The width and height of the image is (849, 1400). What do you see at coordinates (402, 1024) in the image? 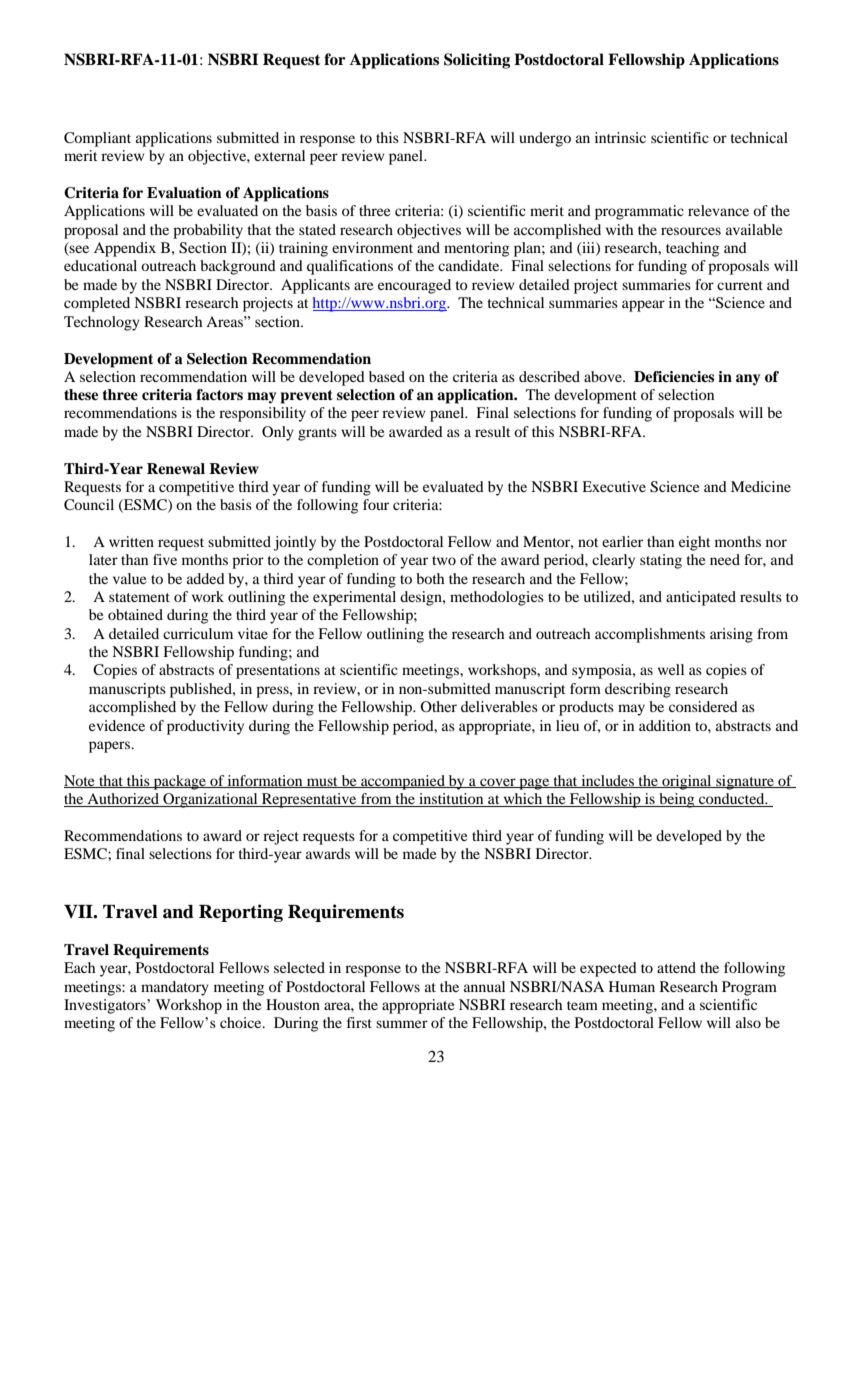
I see `summer` at bounding box center [402, 1024].
